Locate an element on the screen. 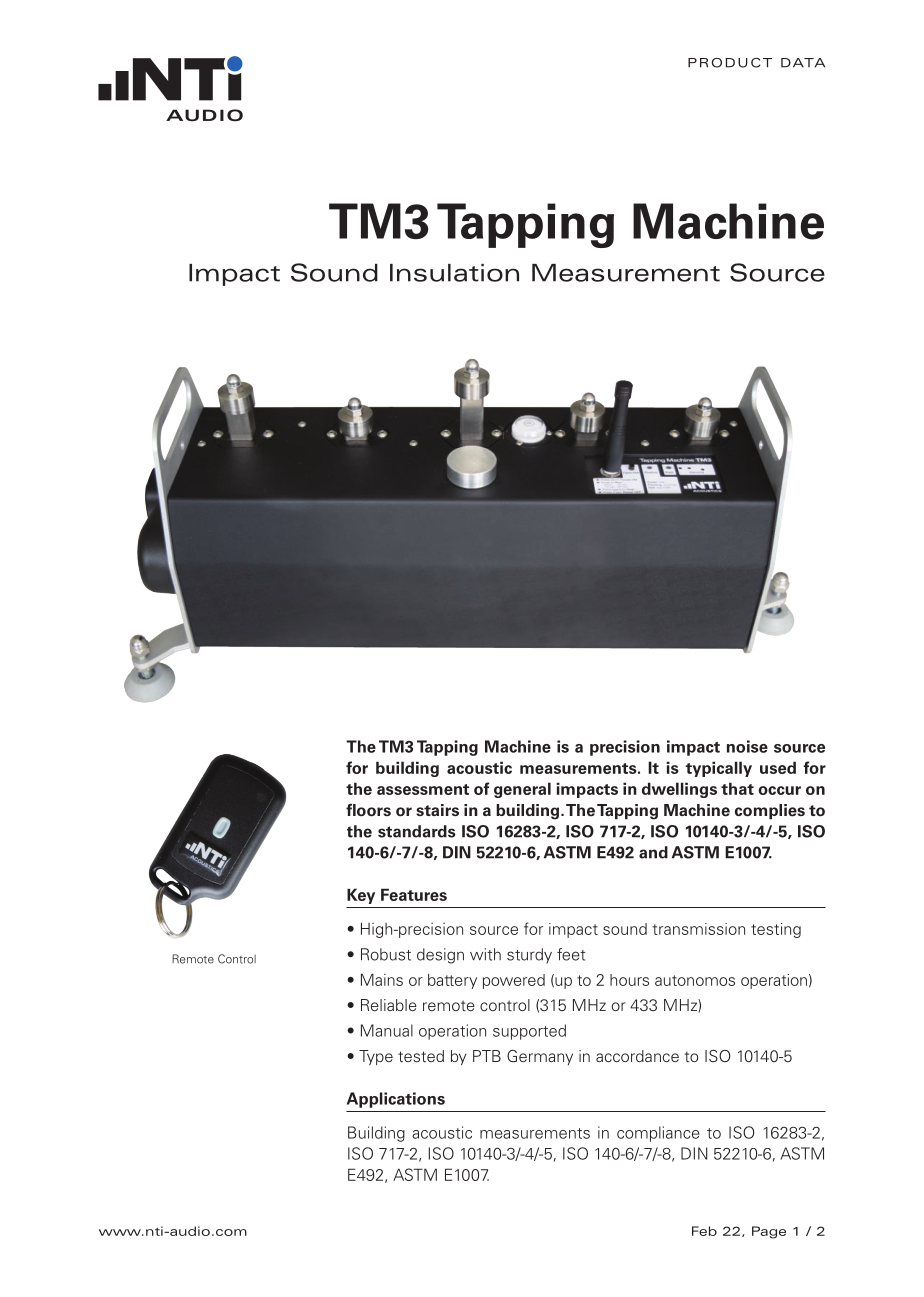 Image resolution: width=924 pixels, height=1297 pixels. compliance is located at coordinates (658, 1134).
